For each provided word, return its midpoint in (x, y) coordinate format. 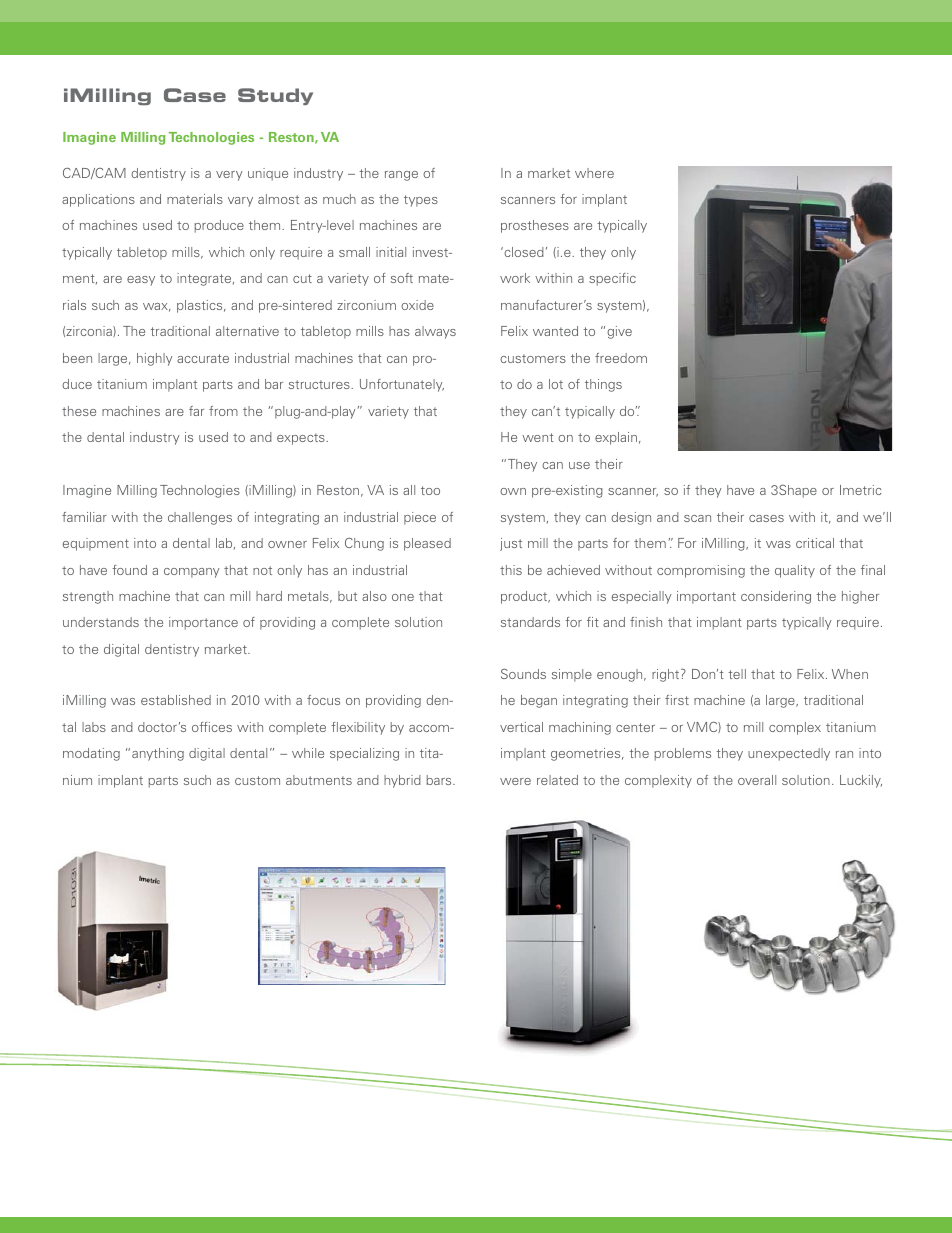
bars (440, 780)
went (538, 437)
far (196, 411)
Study (275, 96)
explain (616, 438)
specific (612, 279)
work (515, 278)
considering (776, 597)
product (525, 597)
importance (203, 623)
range (401, 176)
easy (141, 281)
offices (212, 727)
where (594, 173)
